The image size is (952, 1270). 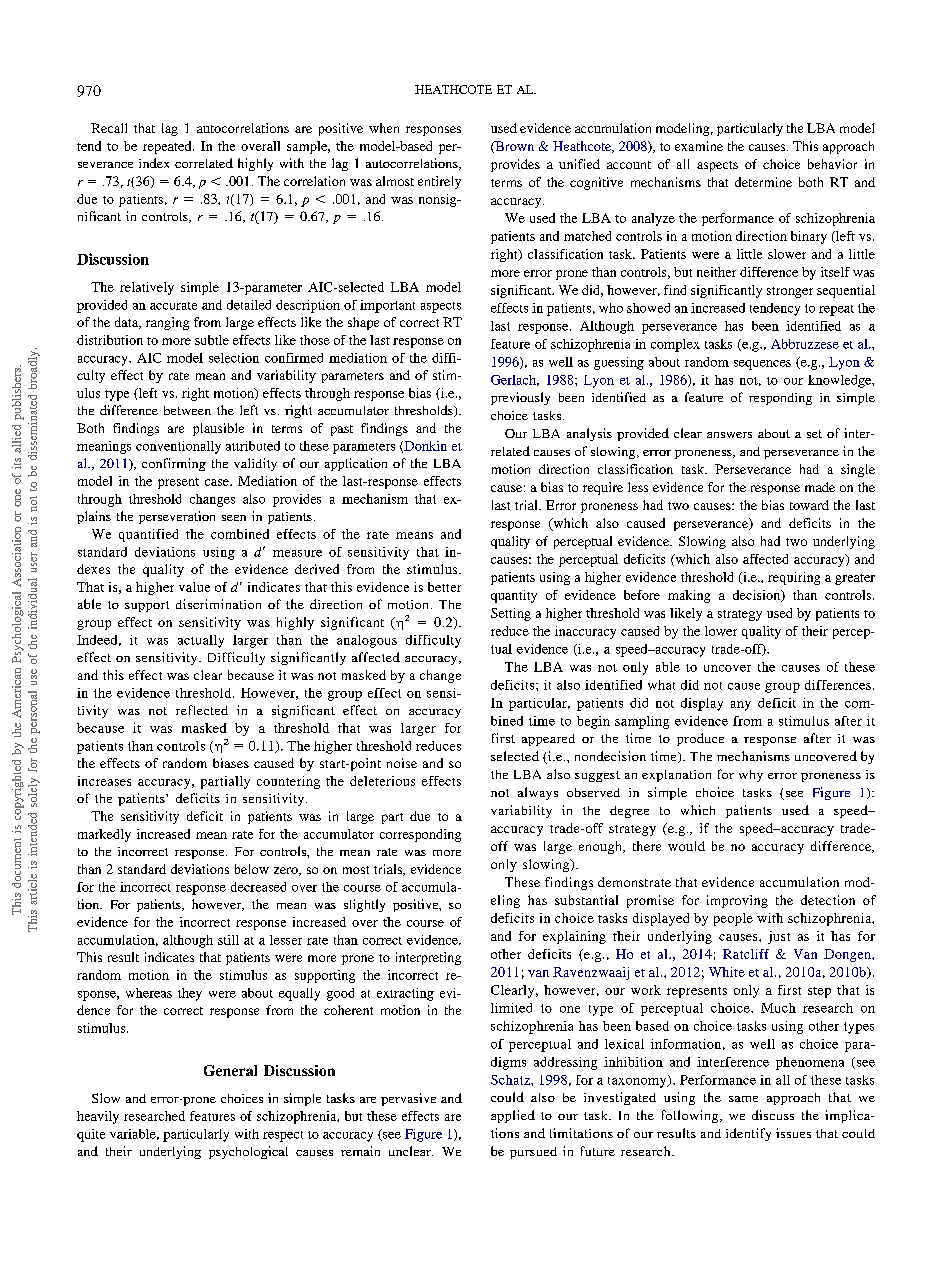 What do you see at coordinates (194, 587) in the screenshot?
I see `value` at bounding box center [194, 587].
